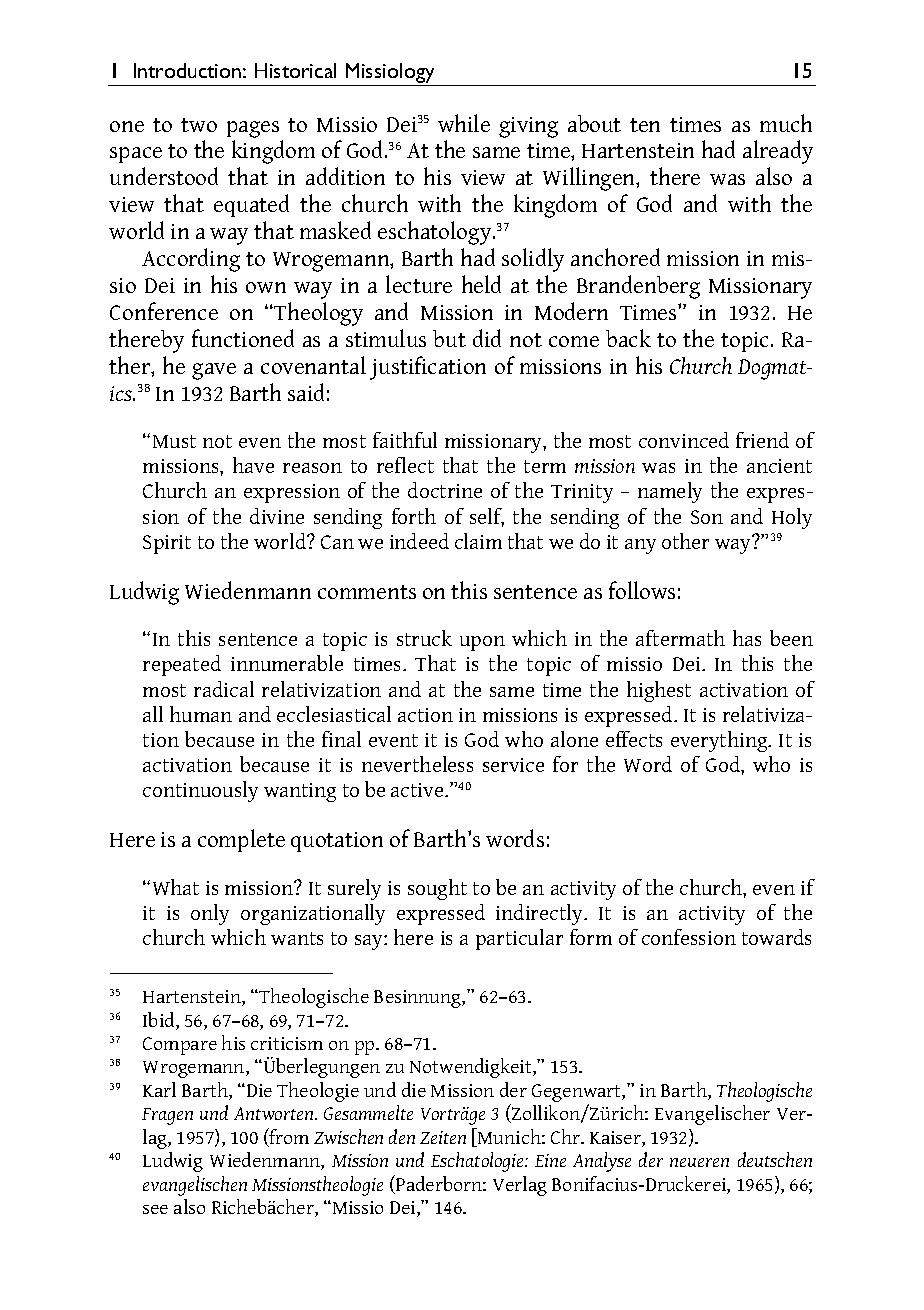 Image resolution: width=924 pixels, height=1310 pixels. What do you see at coordinates (747, 638) in the document?
I see `has` at bounding box center [747, 638].
